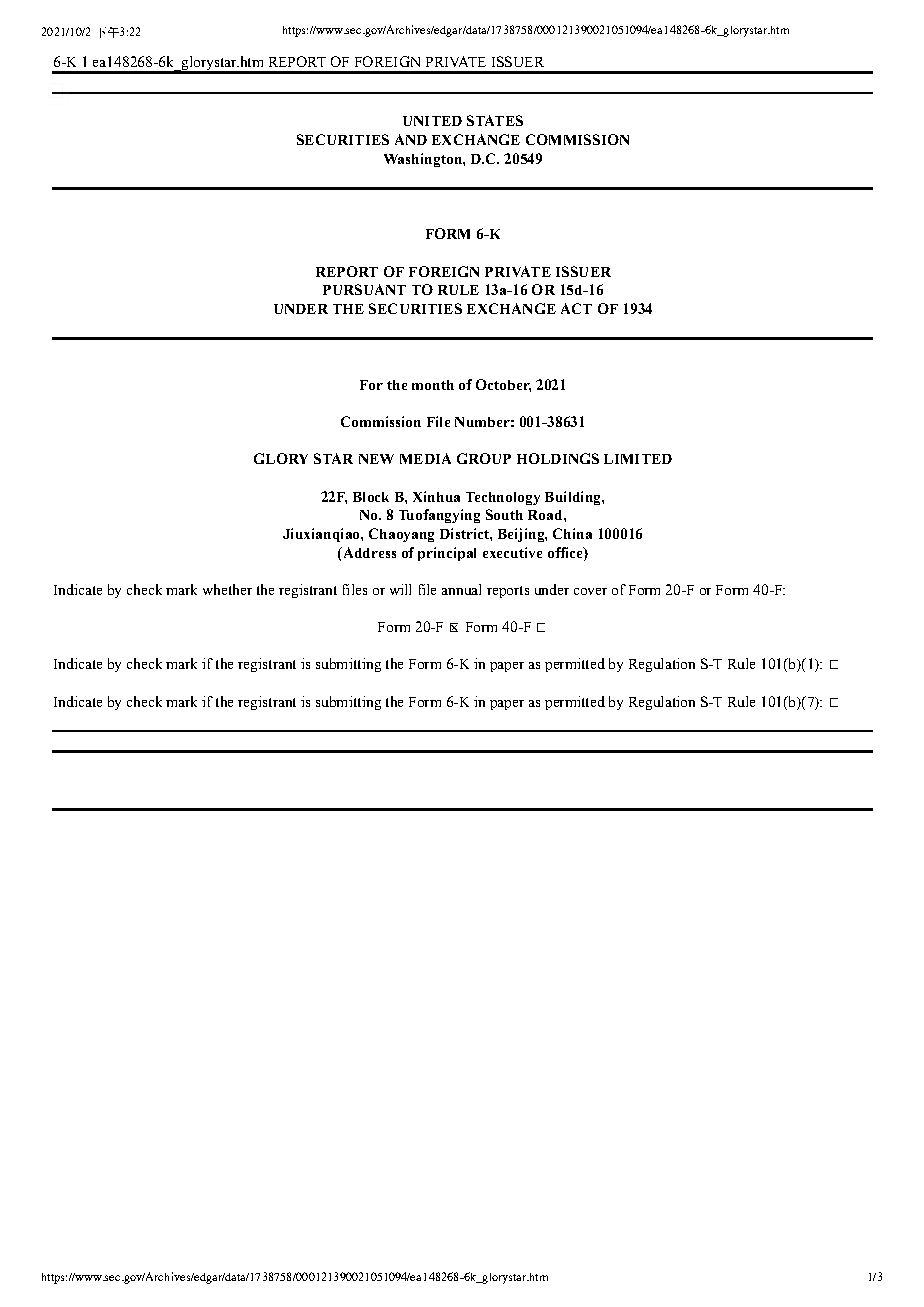 The image size is (924, 1307). I want to click on PURSUANT, so click(364, 289).
